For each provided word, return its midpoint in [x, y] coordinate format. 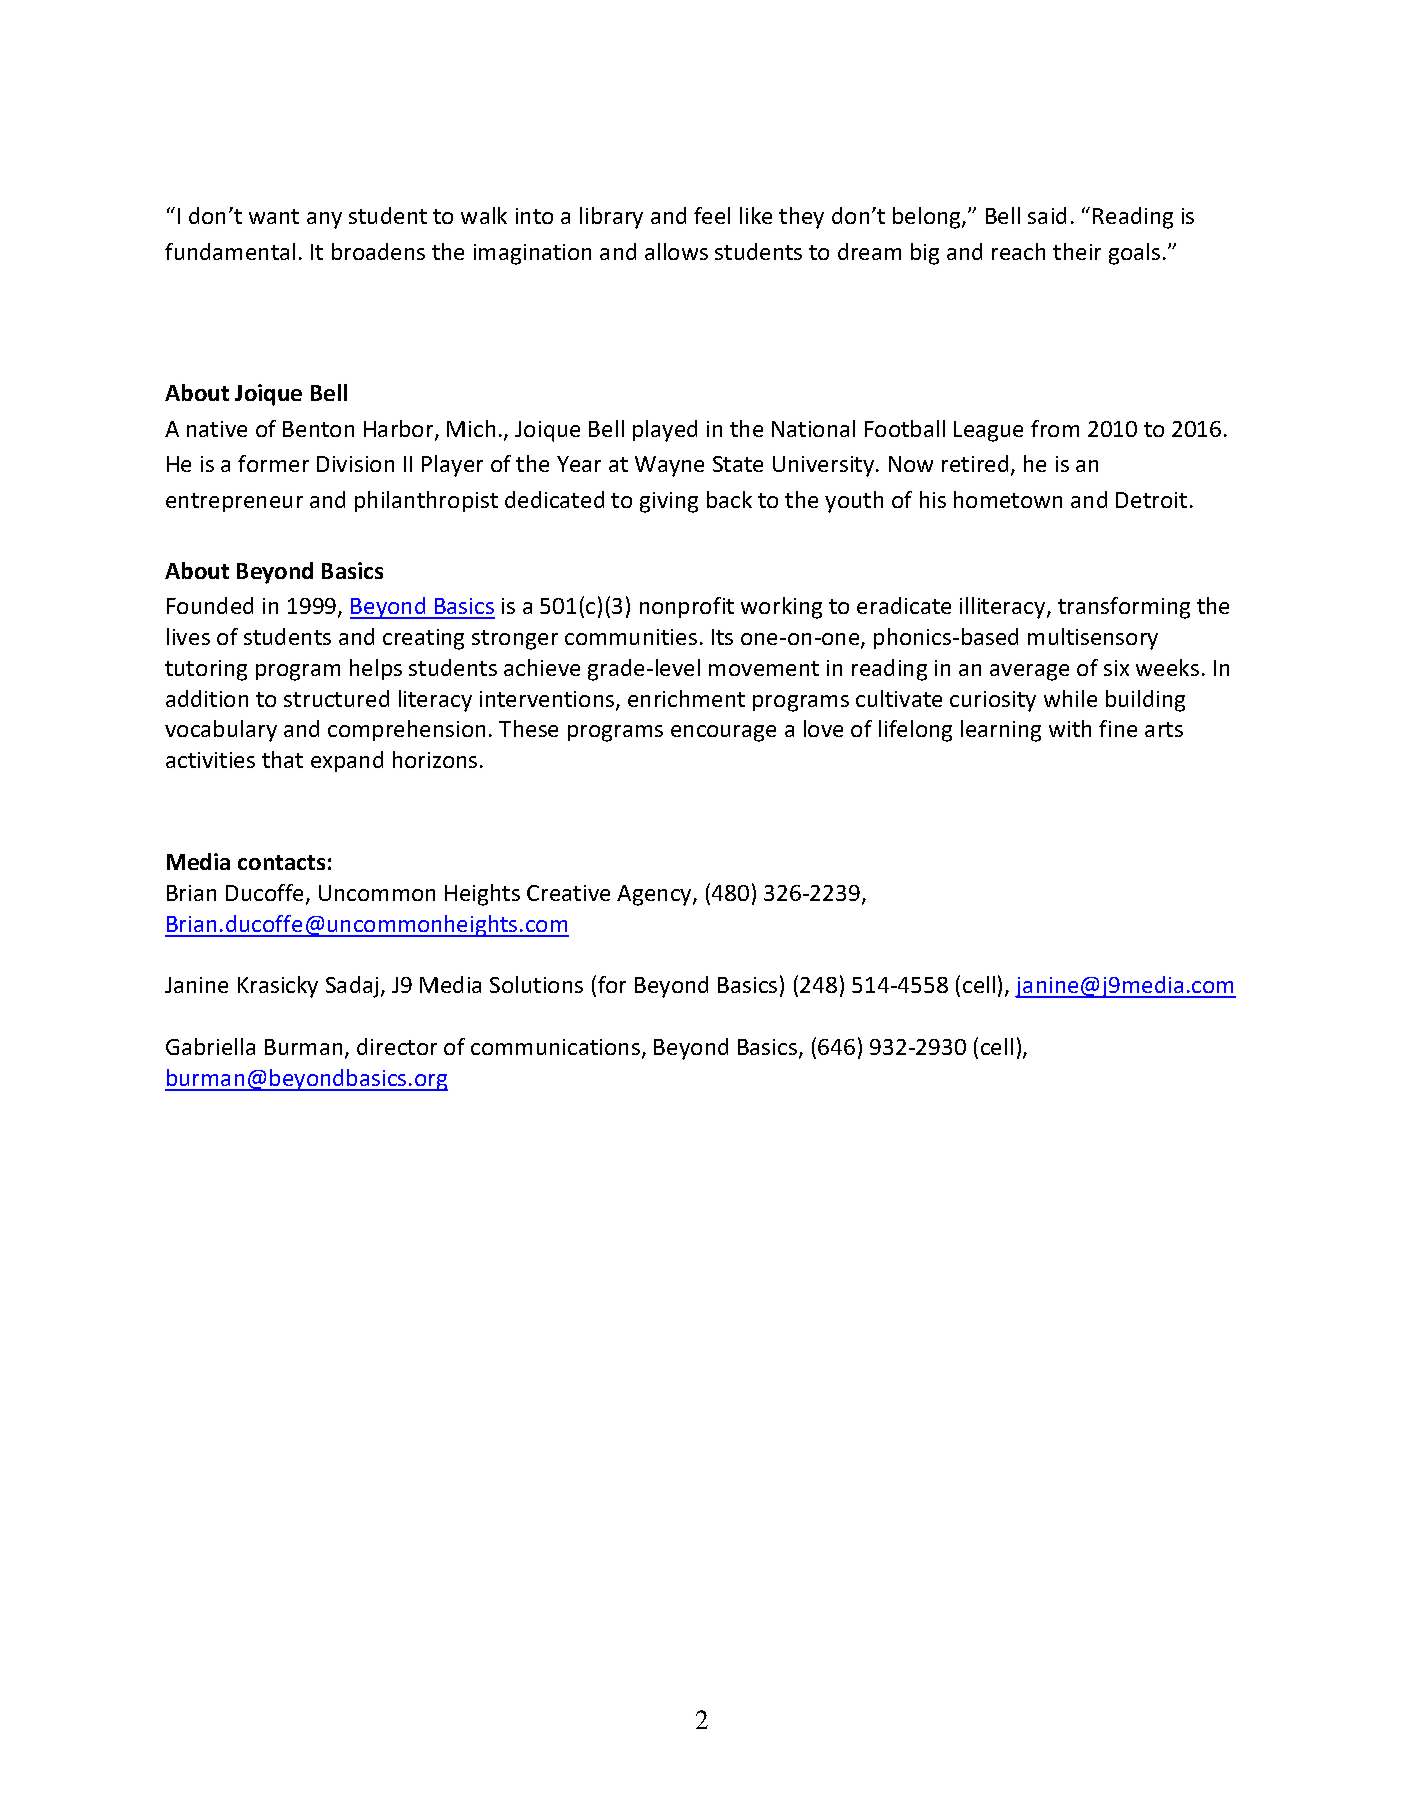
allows [676, 251]
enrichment [686, 698]
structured [336, 698]
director [397, 1046]
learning [1001, 731]
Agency [655, 895]
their [1077, 251]
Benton [318, 429]
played [665, 431]
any [324, 220]
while [1070, 698]
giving [669, 502]
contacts [281, 862]
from [1055, 428]
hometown [1008, 499]
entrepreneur [234, 502]
